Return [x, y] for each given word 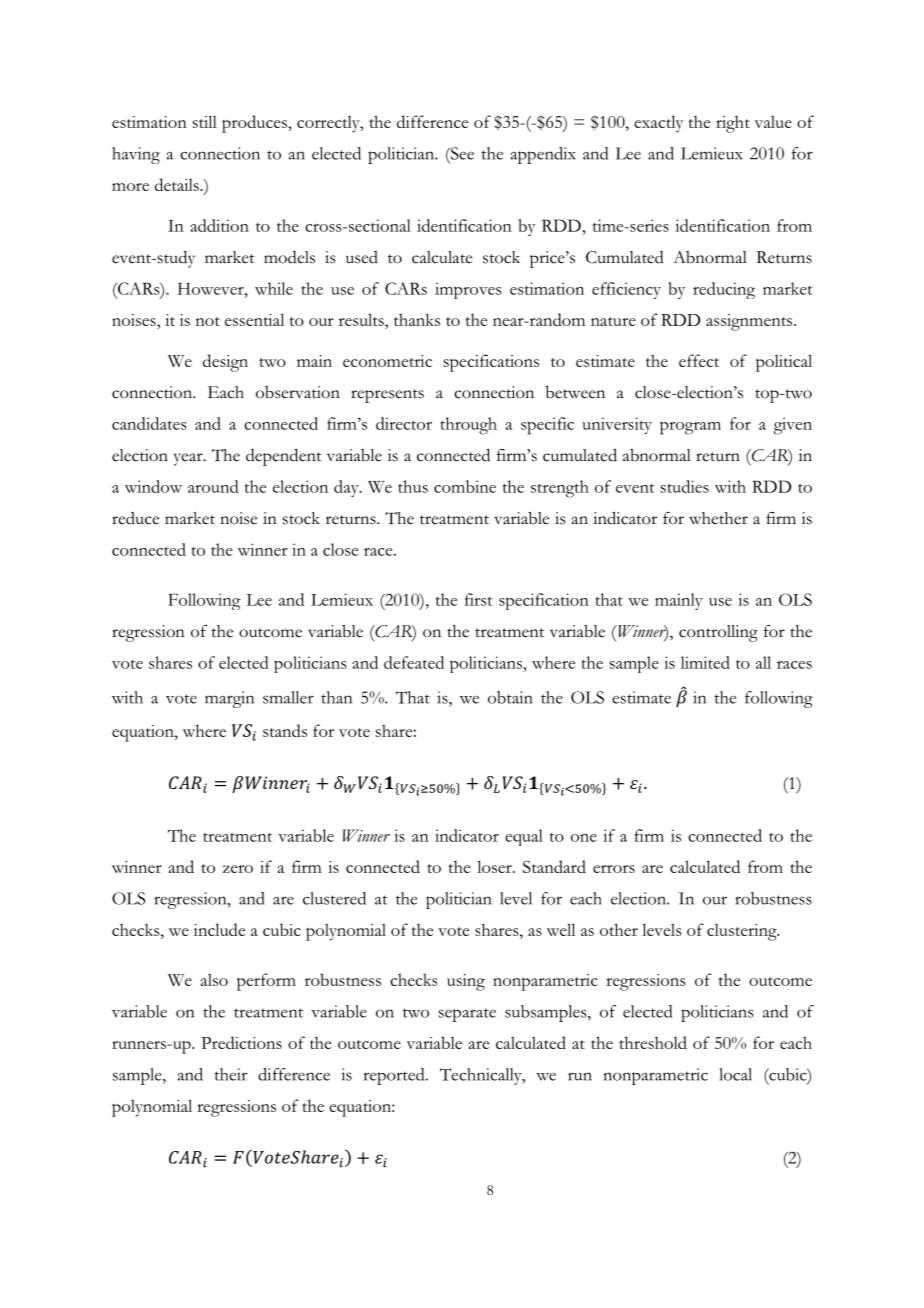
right [733, 124]
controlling [718, 633]
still [205, 121]
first [479, 599]
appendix [543, 155]
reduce [135, 518]
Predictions [241, 1042]
